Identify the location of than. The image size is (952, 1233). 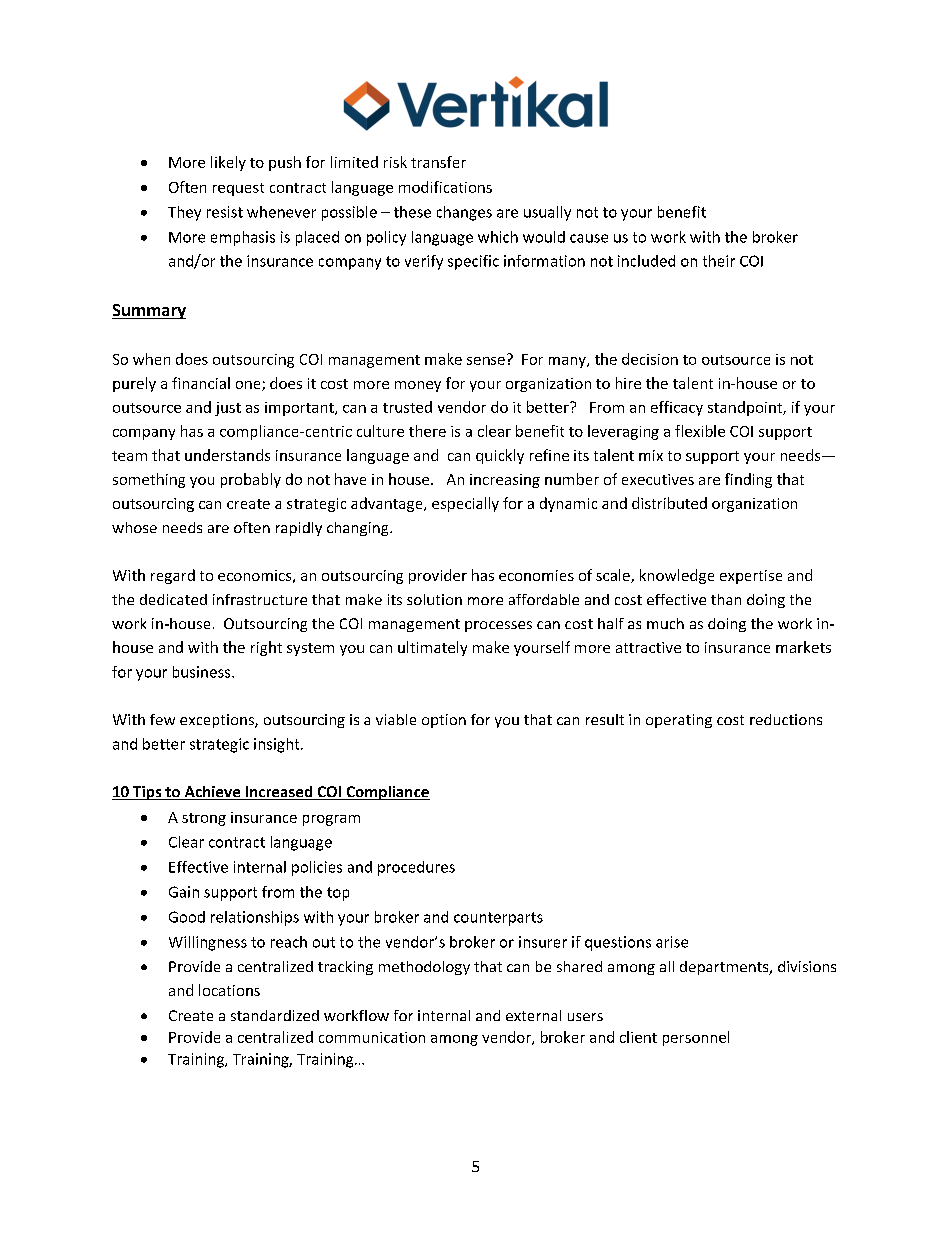
(726, 599).
